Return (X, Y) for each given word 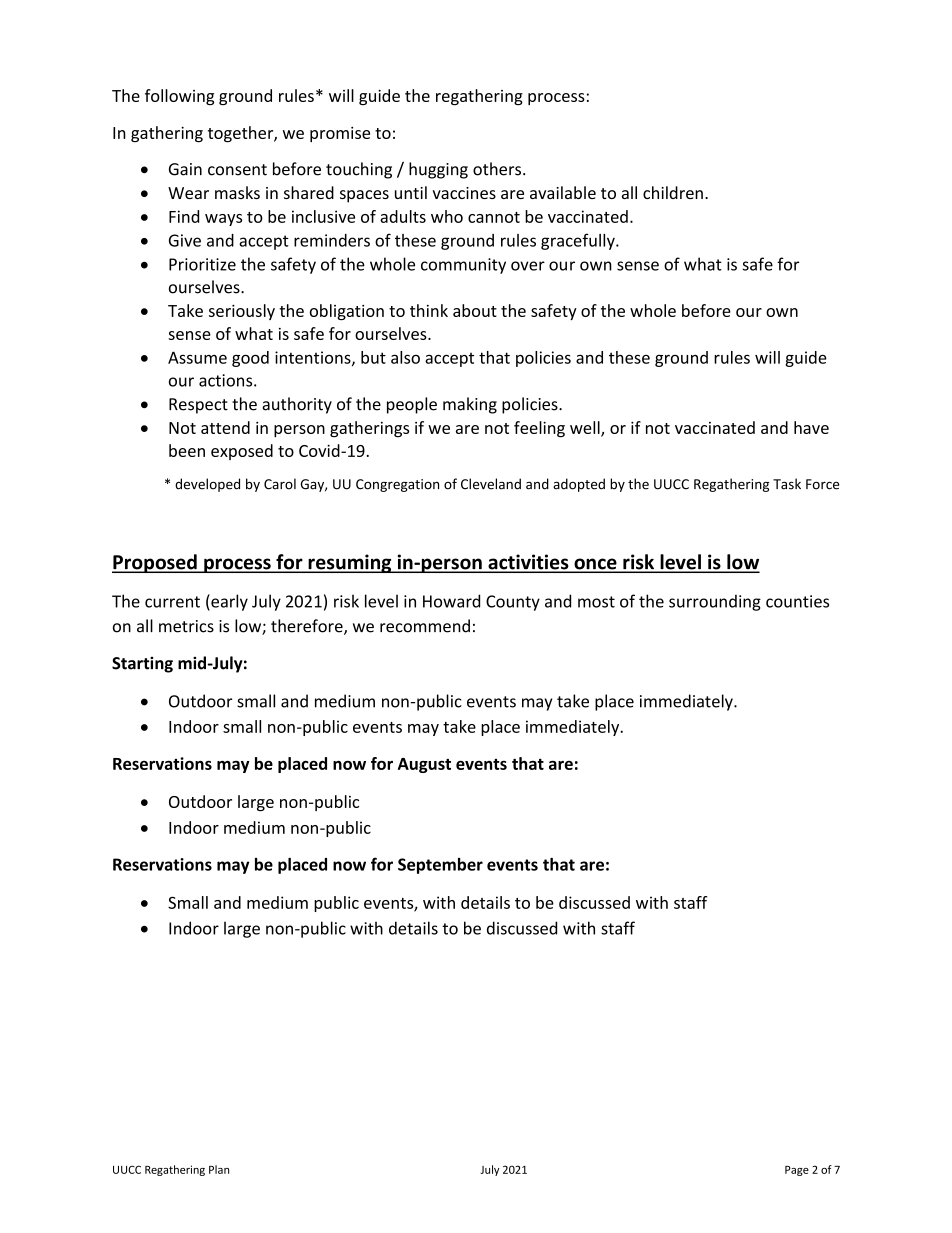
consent (237, 170)
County (513, 603)
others (498, 169)
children (673, 192)
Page (797, 1171)
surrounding (715, 602)
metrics (186, 626)
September (440, 866)
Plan (219, 1169)
